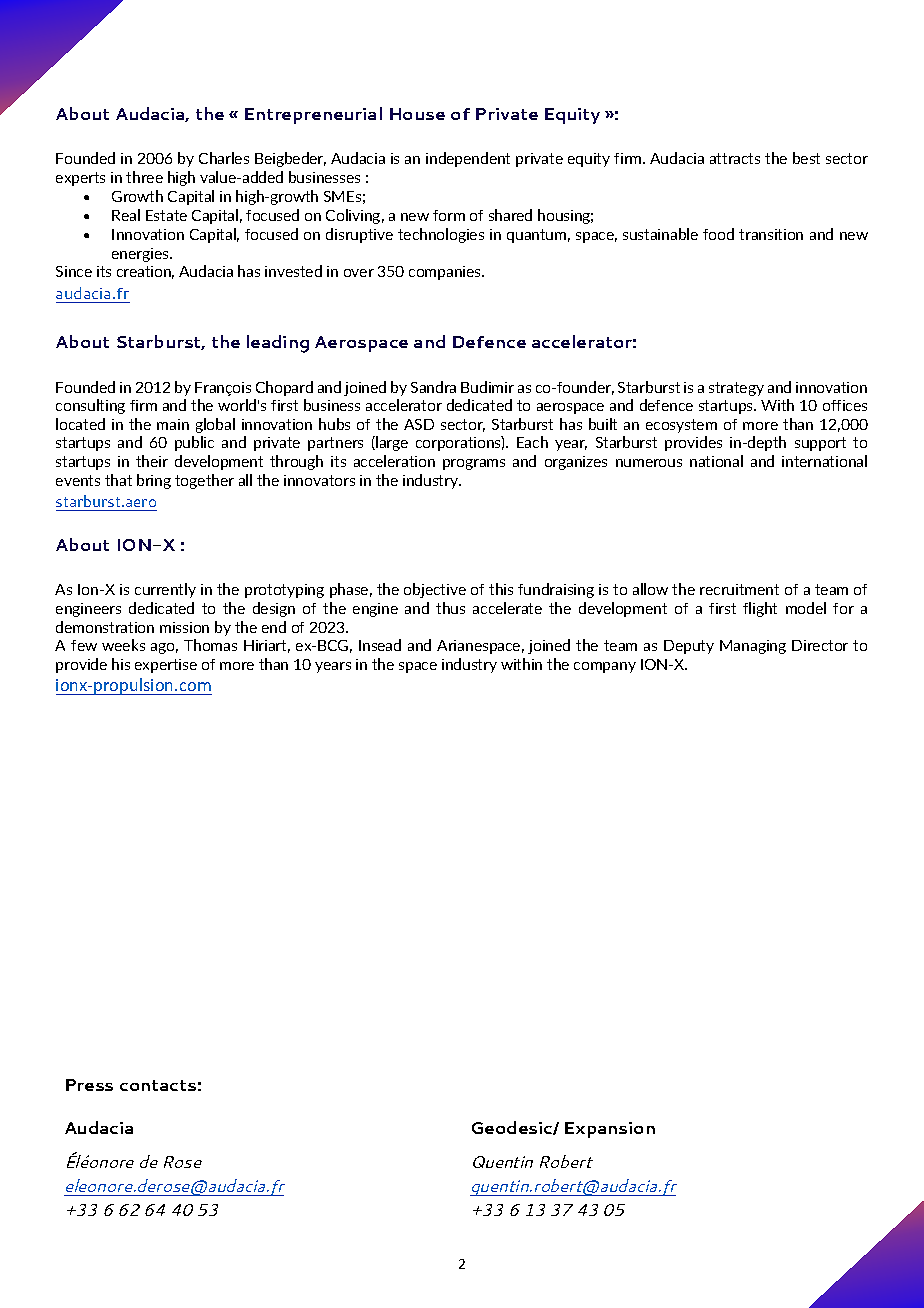  I want to click on flight, so click(760, 609).
